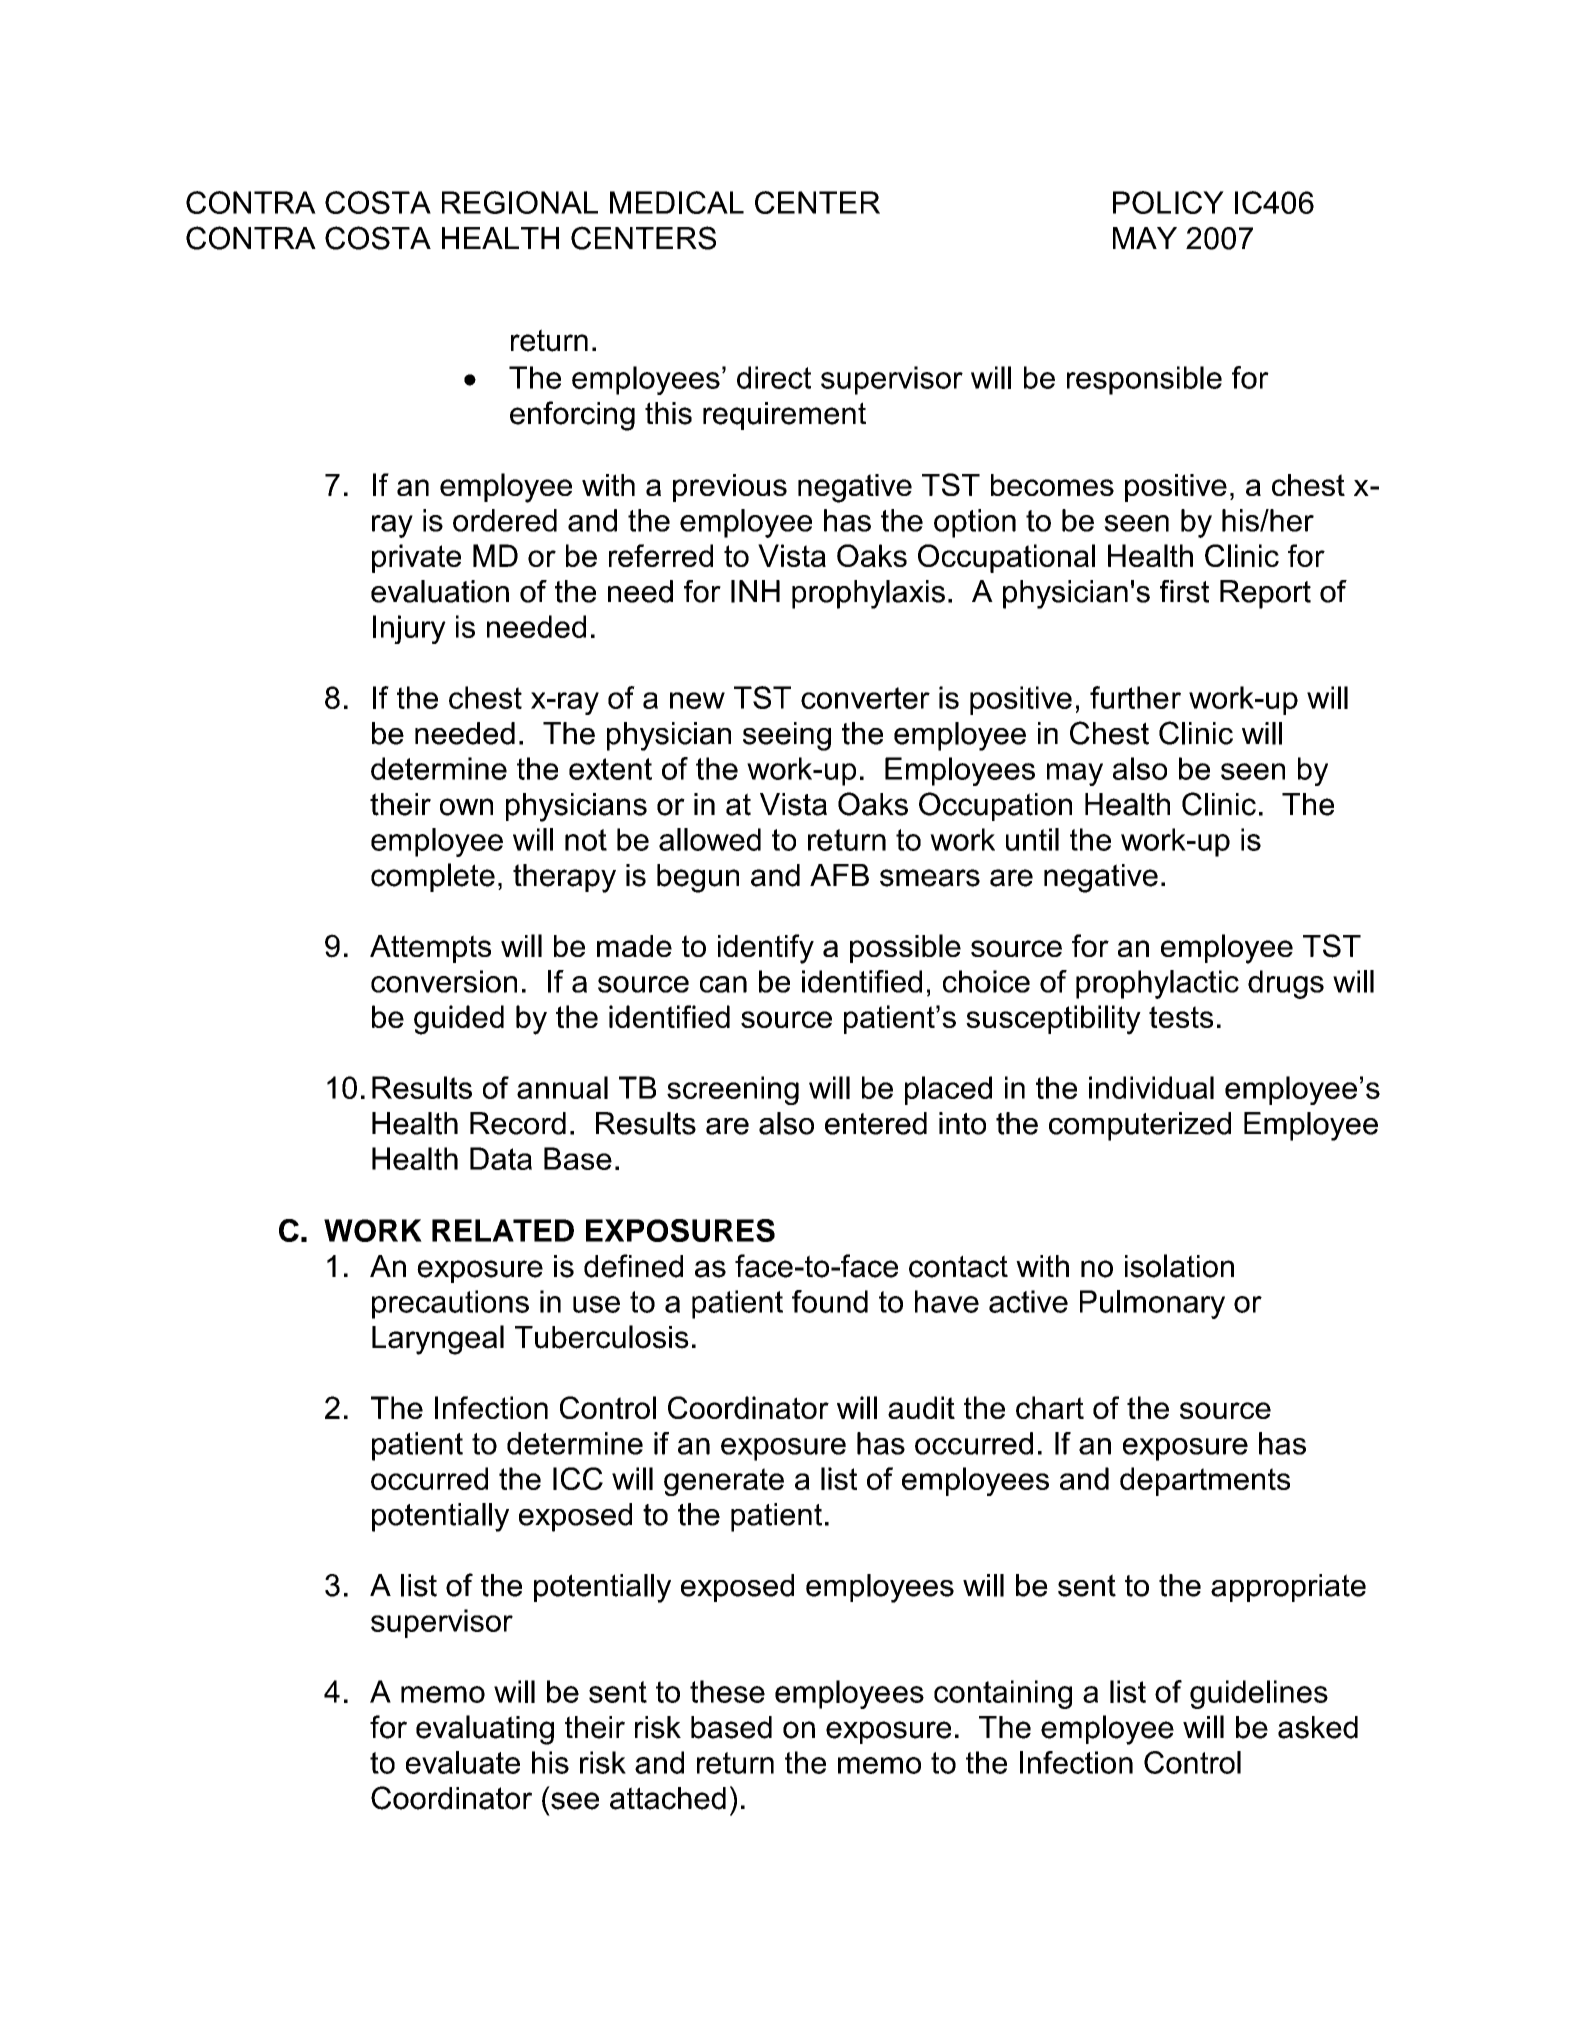  What do you see at coordinates (905, 948) in the screenshot?
I see `possible` at bounding box center [905, 948].
